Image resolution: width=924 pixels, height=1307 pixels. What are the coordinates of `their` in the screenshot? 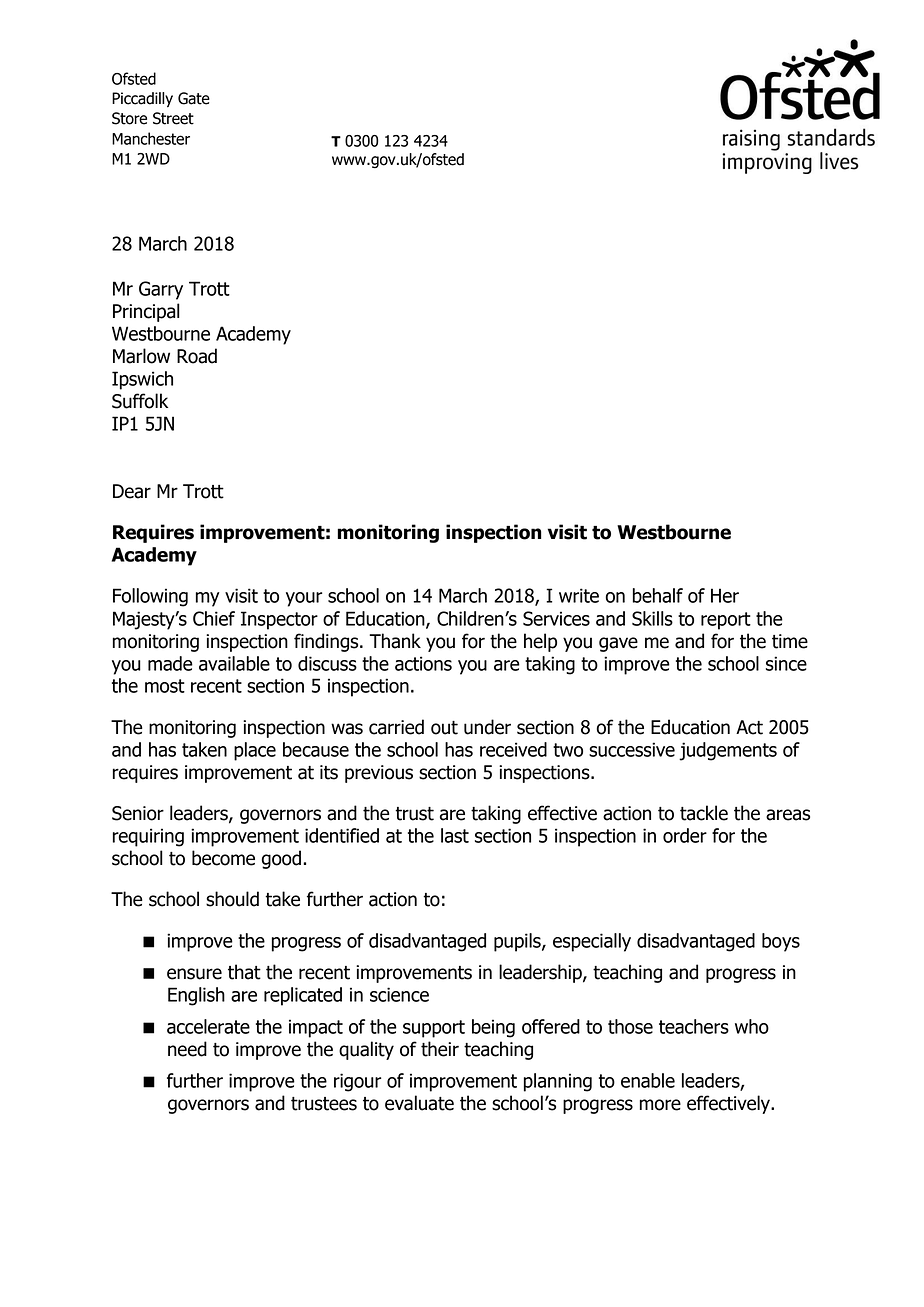 It's located at (440, 1049).
